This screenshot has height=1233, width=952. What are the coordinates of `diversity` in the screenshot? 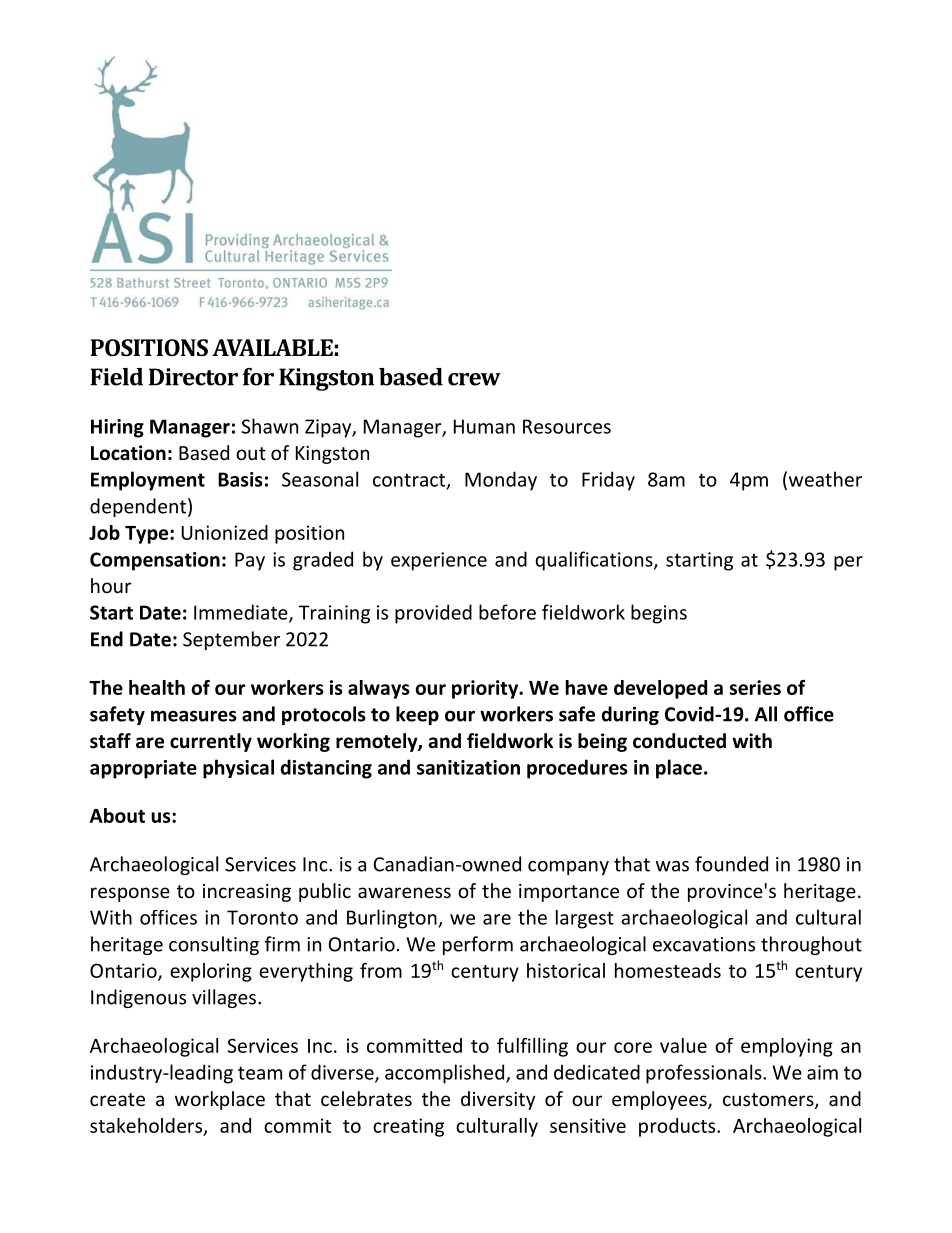 It's located at (498, 1100).
